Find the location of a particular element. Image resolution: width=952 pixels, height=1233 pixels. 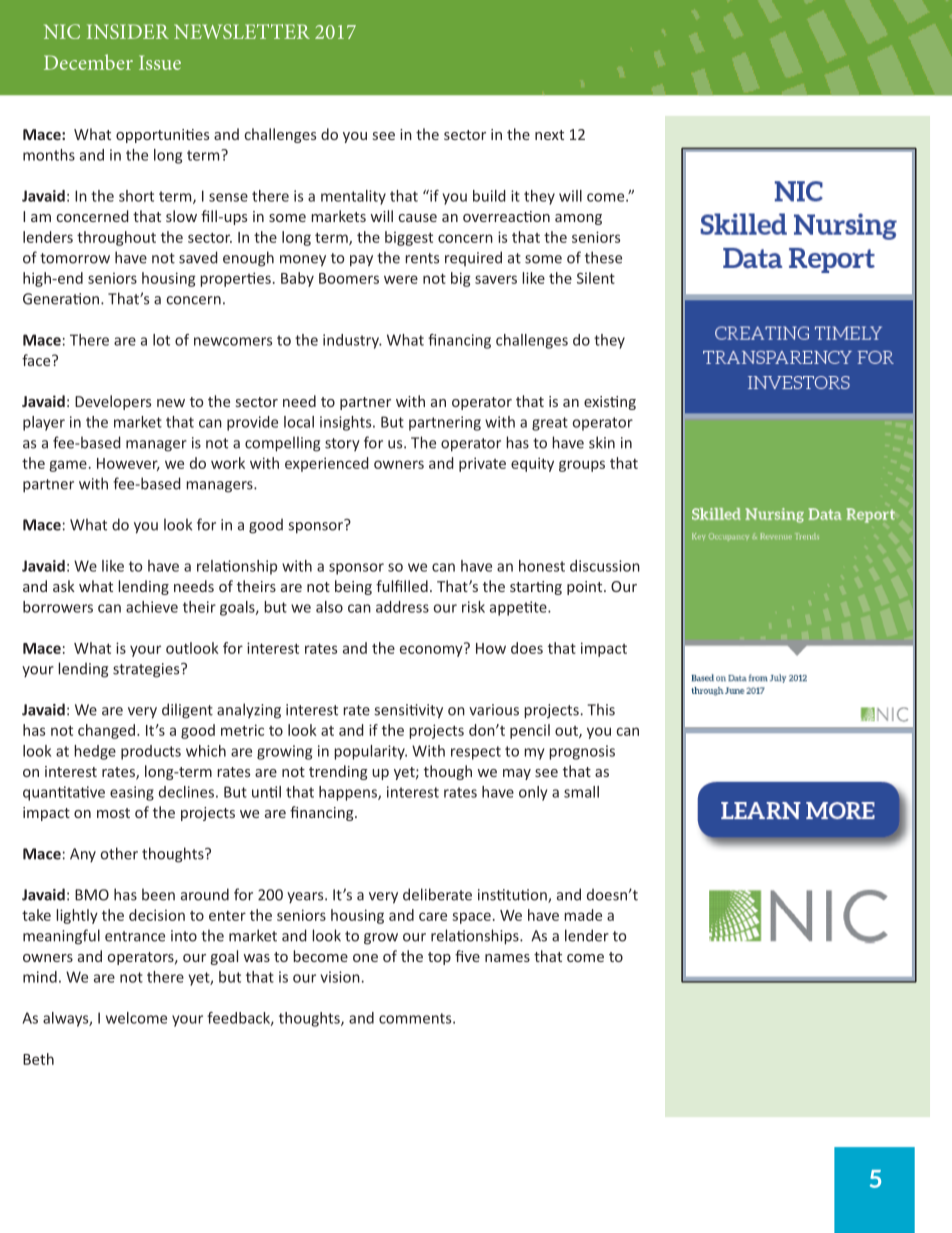

honest is located at coordinates (542, 566).
